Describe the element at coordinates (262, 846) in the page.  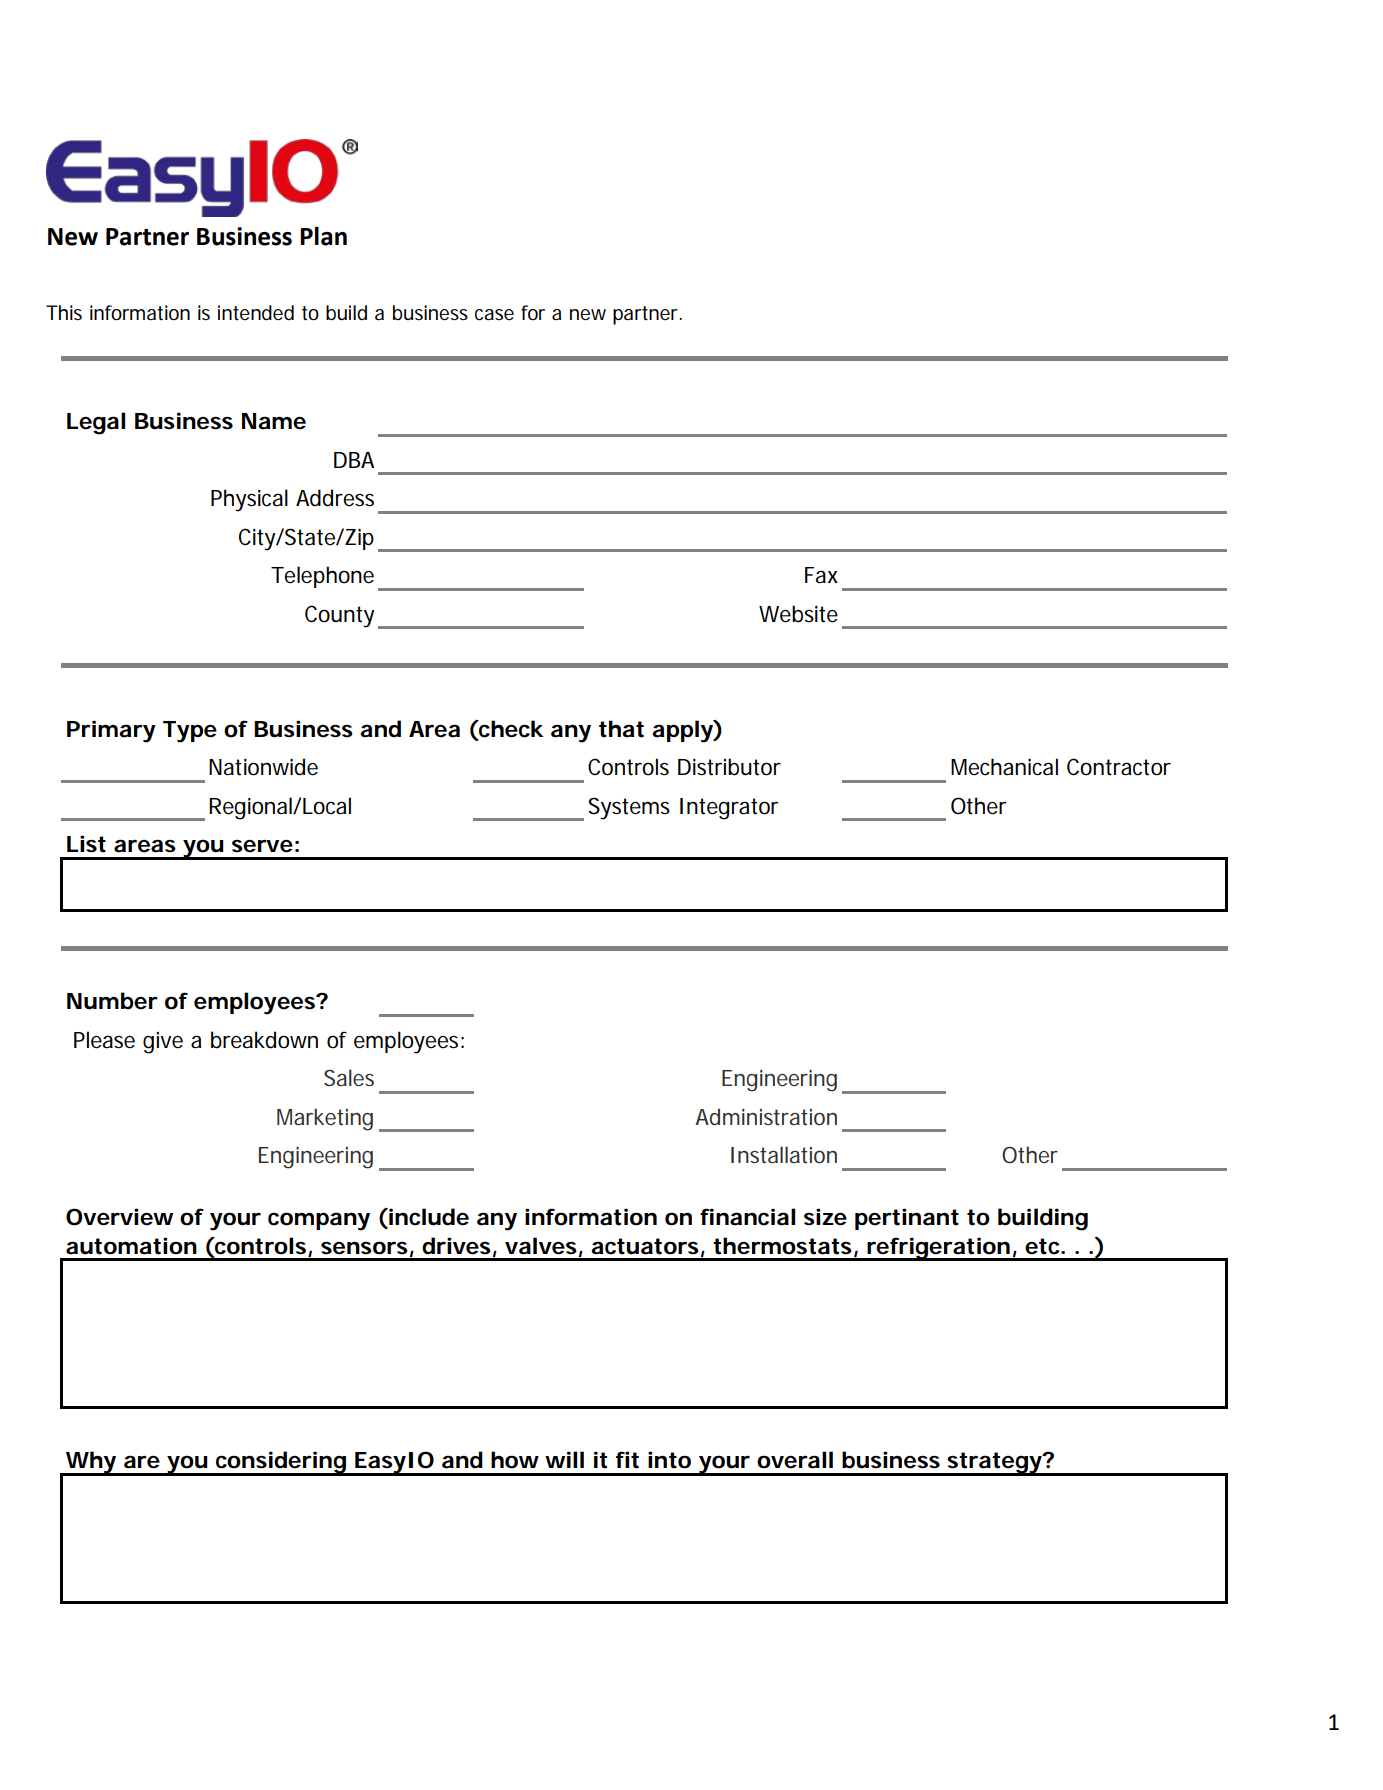
I see `serve` at that location.
